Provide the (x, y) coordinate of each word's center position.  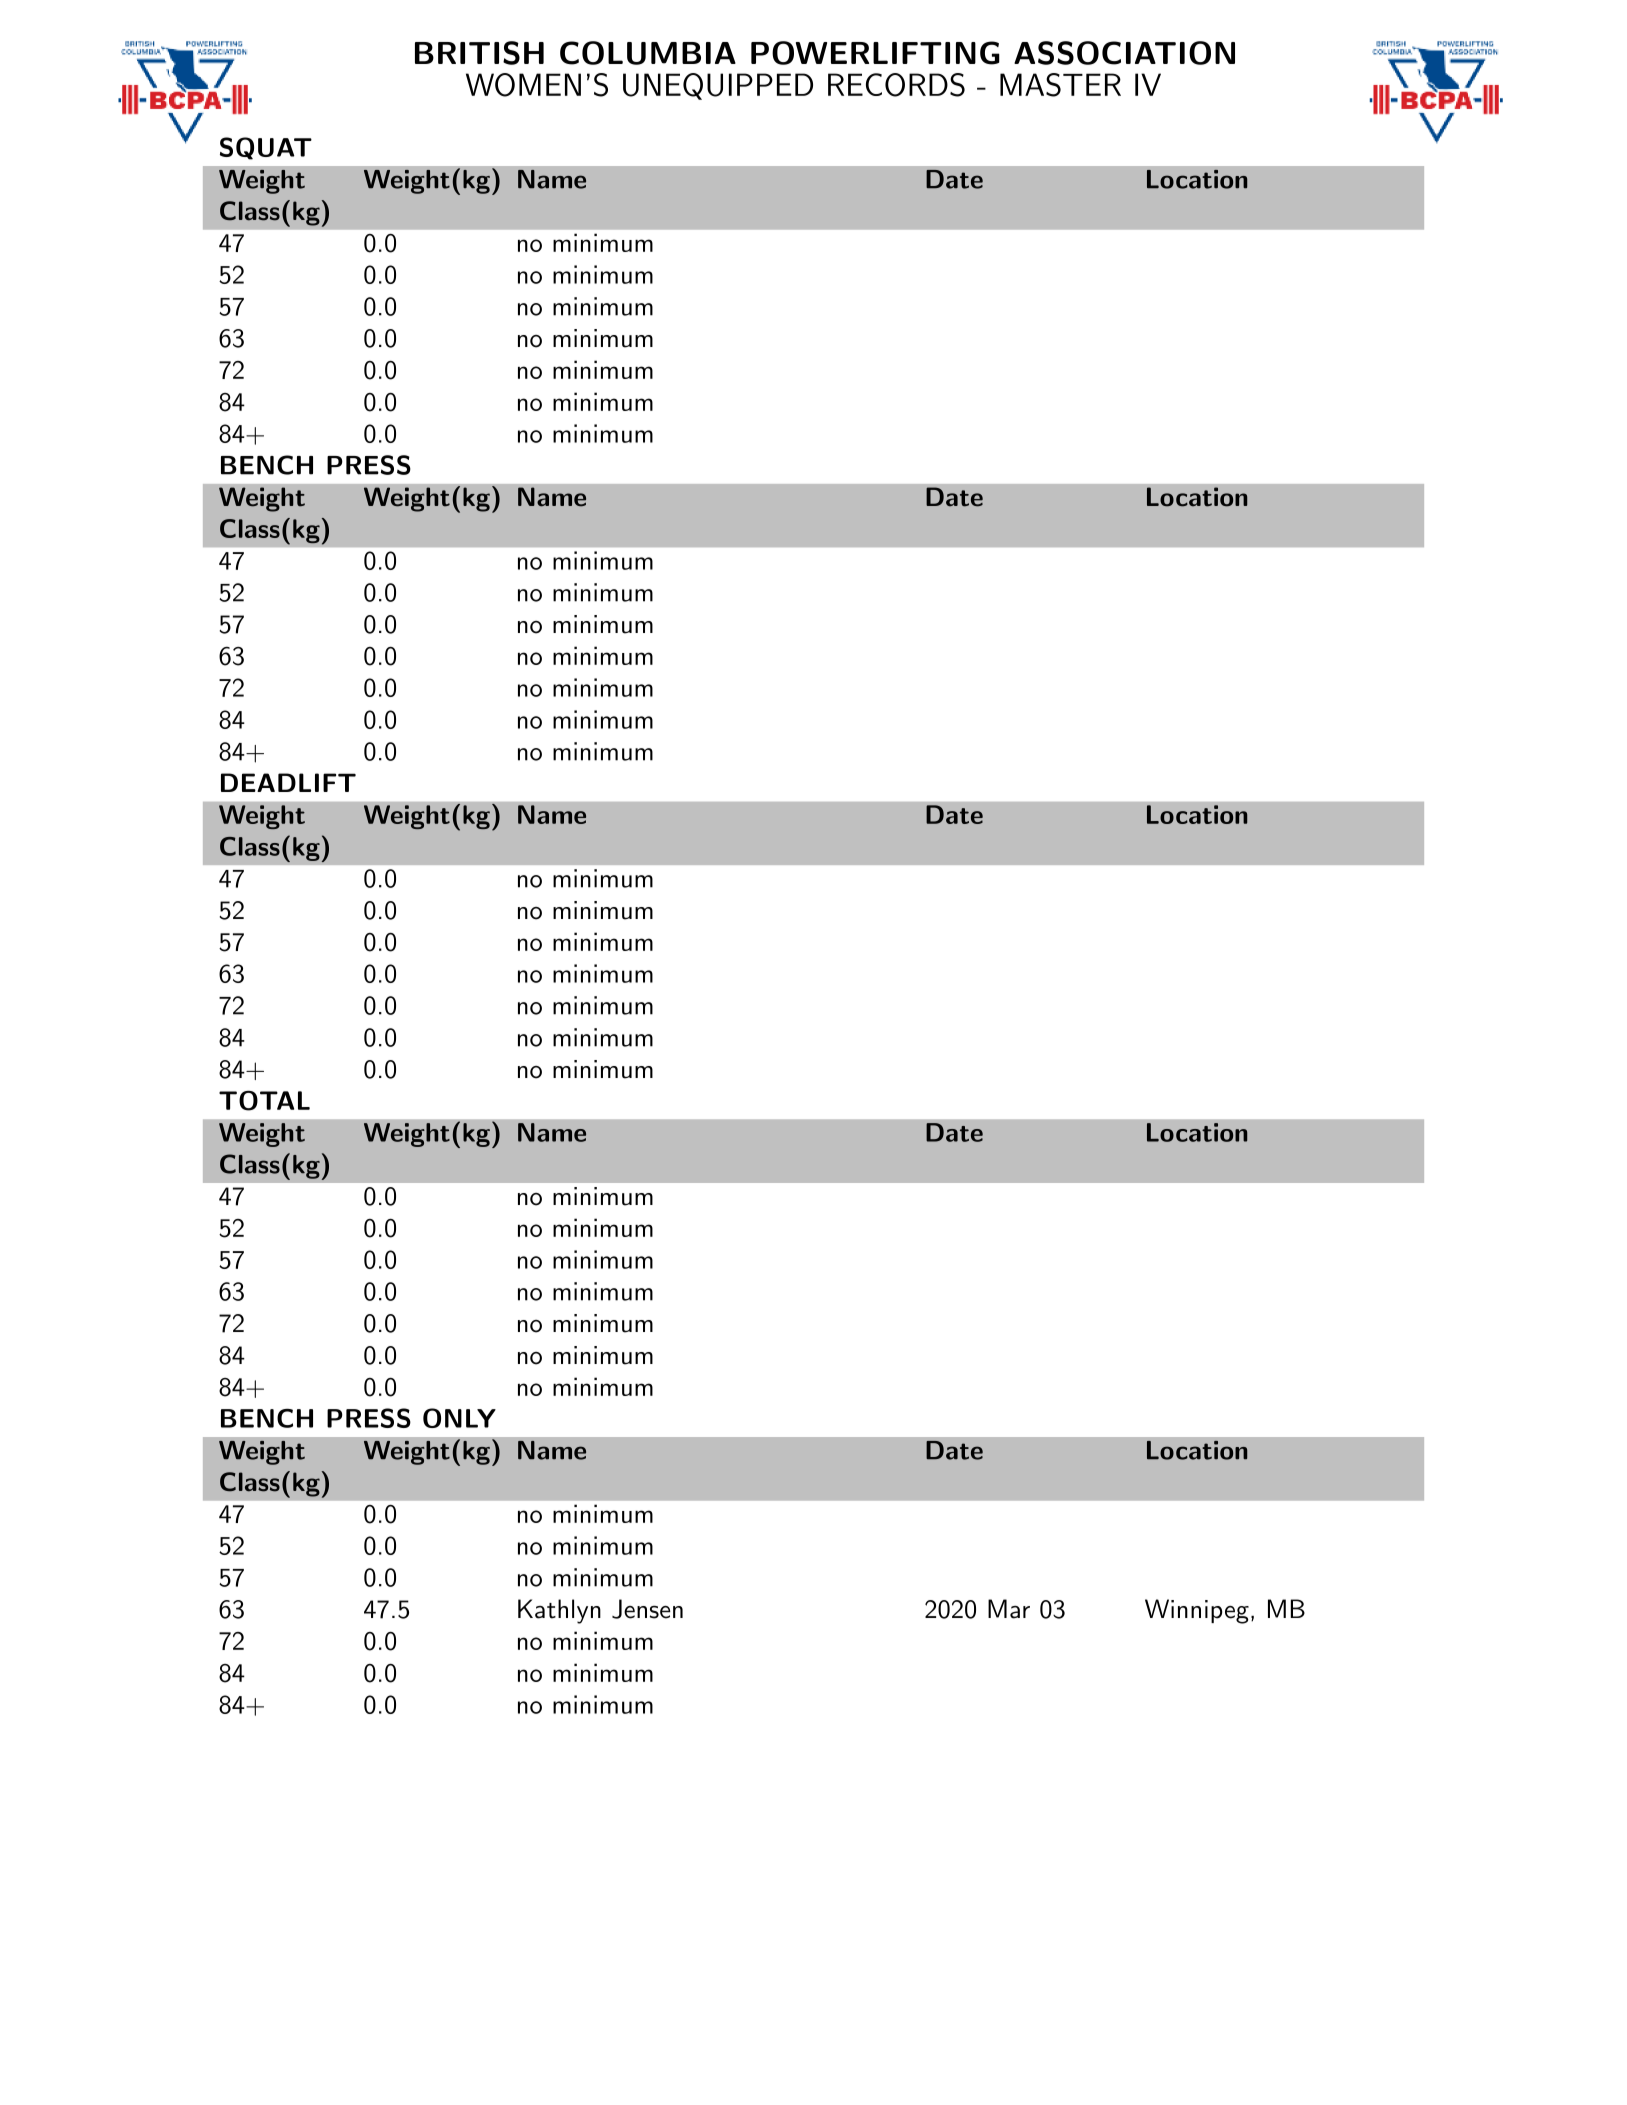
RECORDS (896, 85)
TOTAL (264, 1100)
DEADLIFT (288, 782)
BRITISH (479, 53)
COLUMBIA (648, 53)
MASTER (1060, 85)
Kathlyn (559, 1611)
